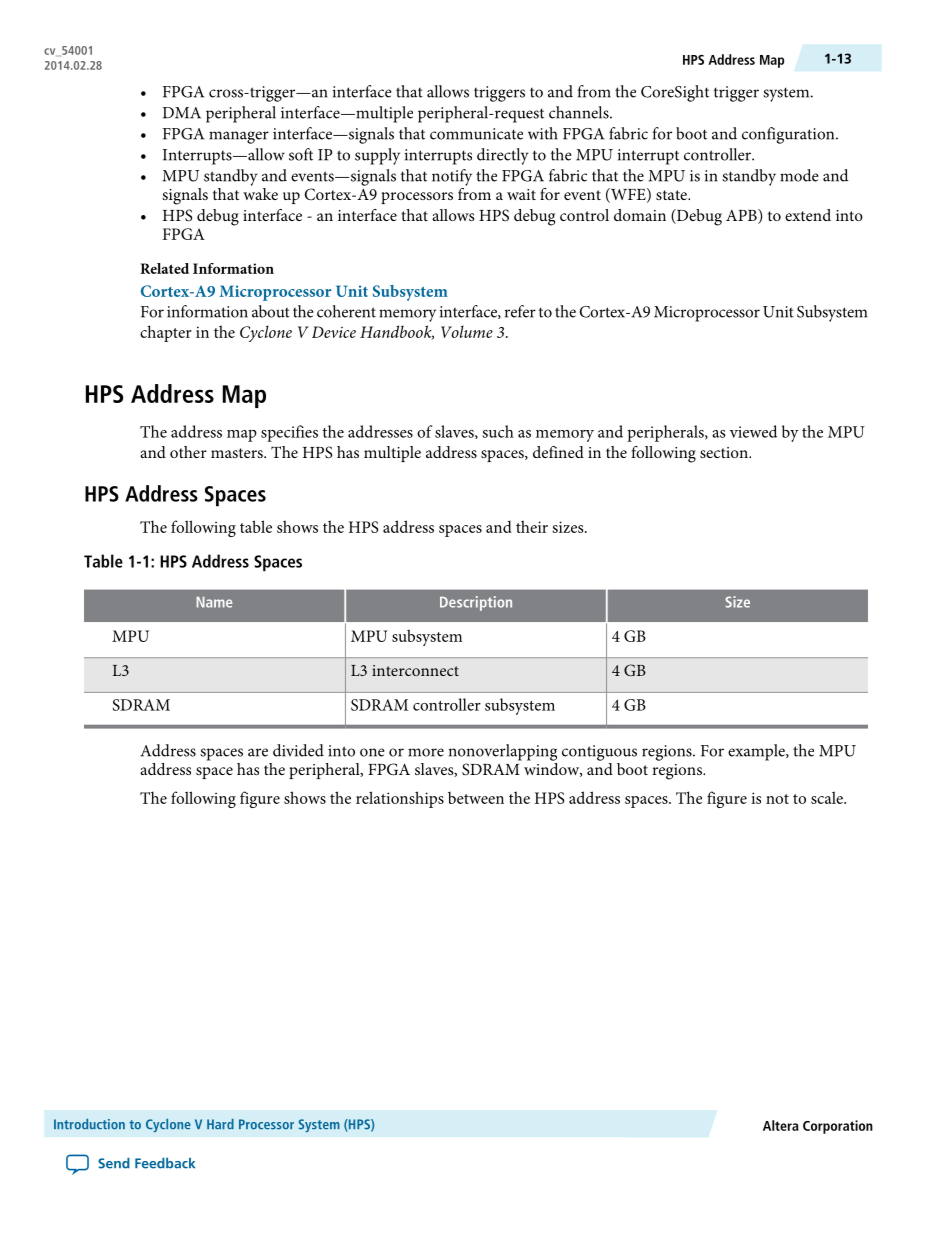 Image resolution: width=952 pixels, height=1233 pixels. What do you see at coordinates (838, 1127) in the screenshot?
I see `Corporation` at bounding box center [838, 1127].
